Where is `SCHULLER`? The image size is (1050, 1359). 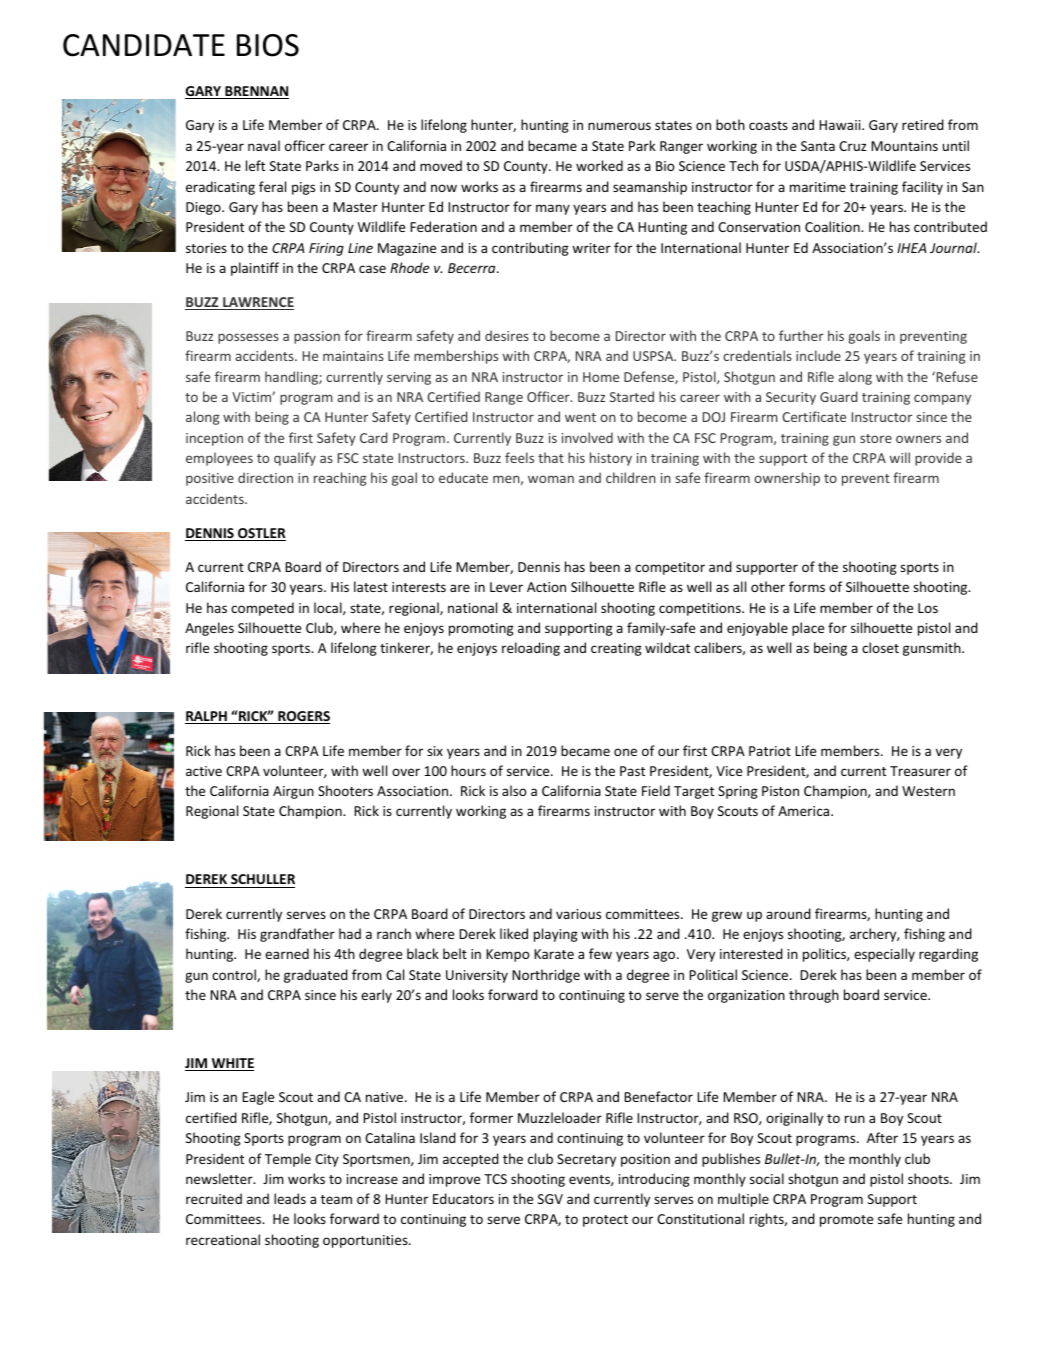
SCHULLER is located at coordinates (262, 881).
